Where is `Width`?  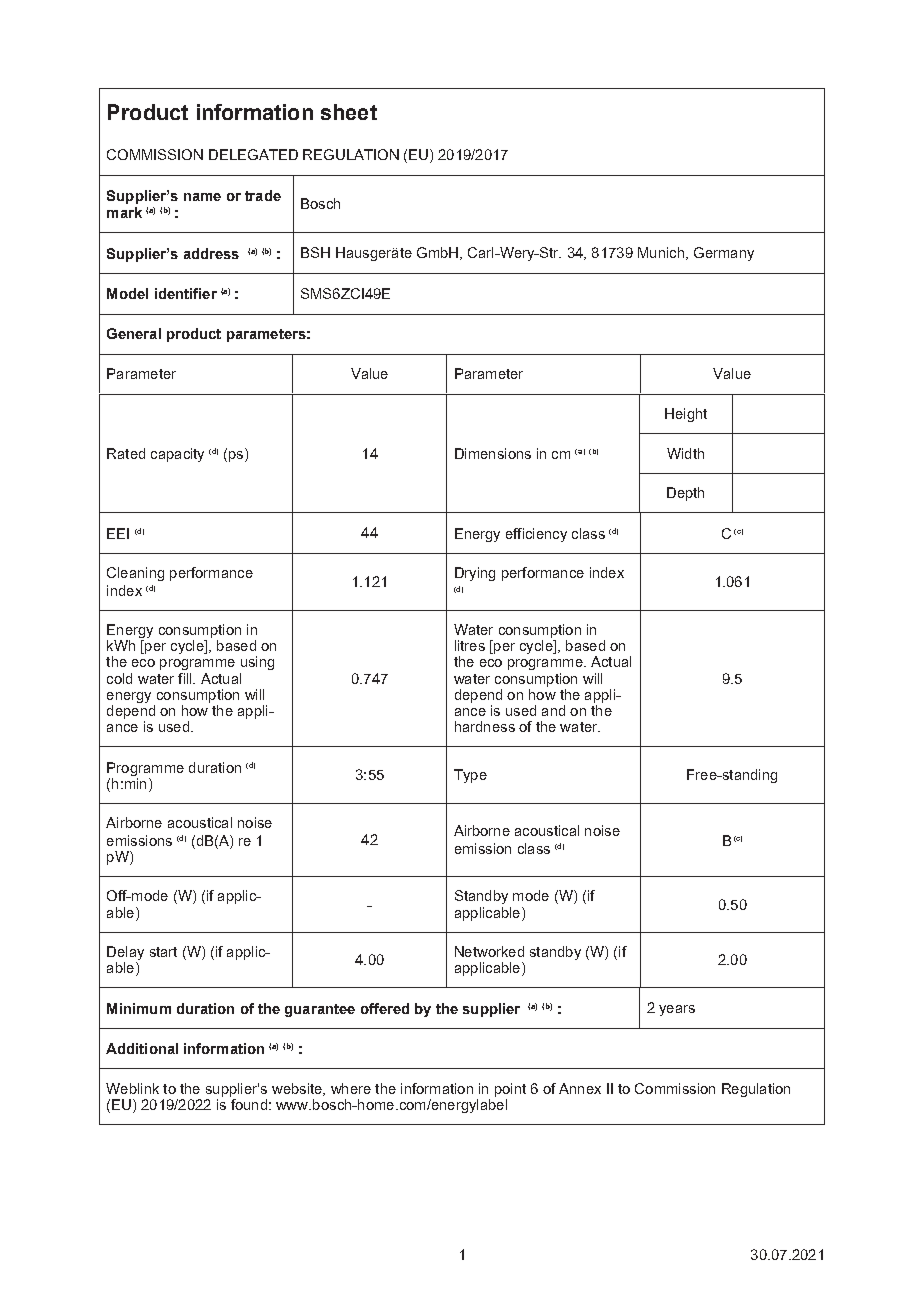
Width is located at coordinates (685, 453).
